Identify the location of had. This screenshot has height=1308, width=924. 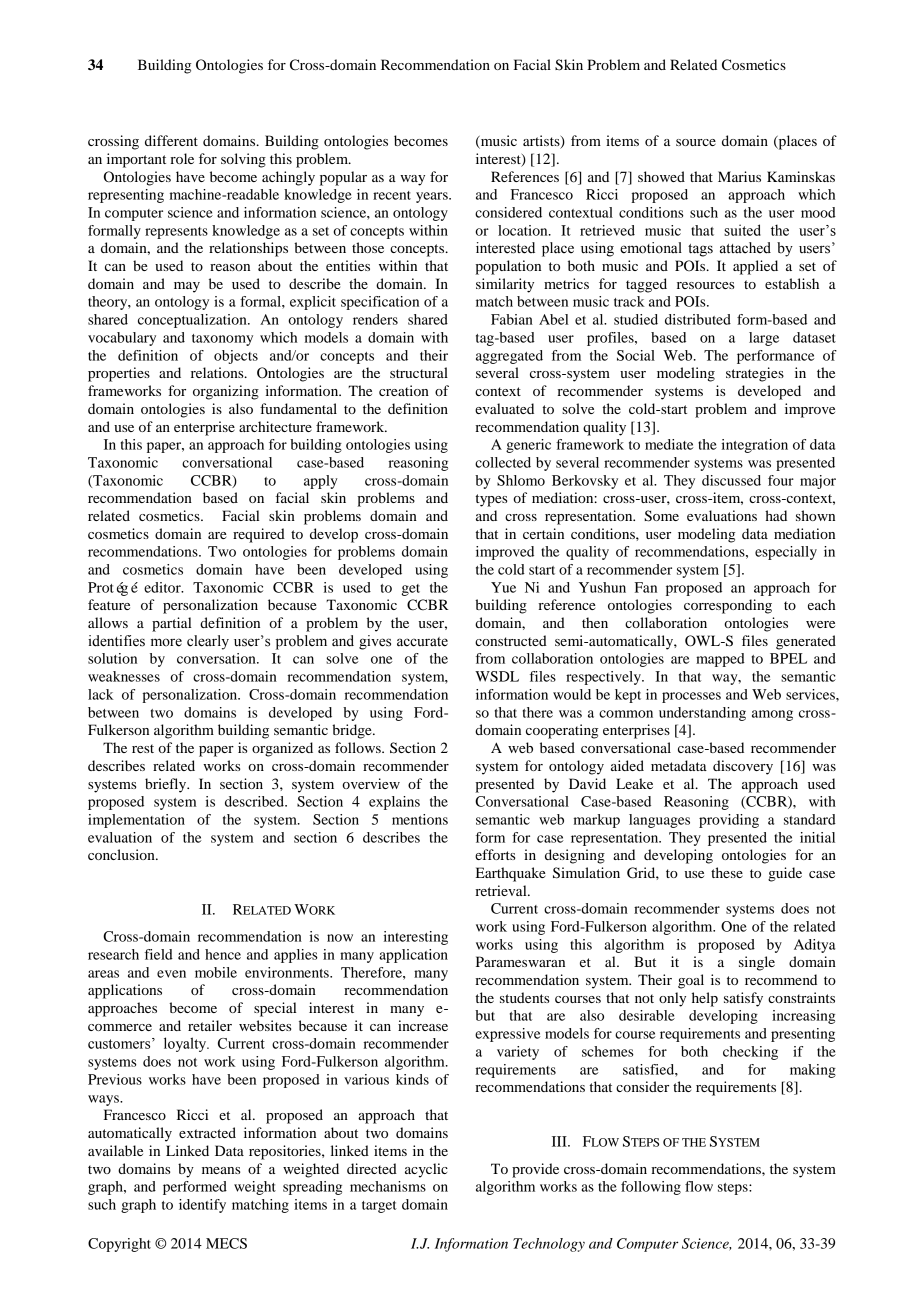
(776, 515).
